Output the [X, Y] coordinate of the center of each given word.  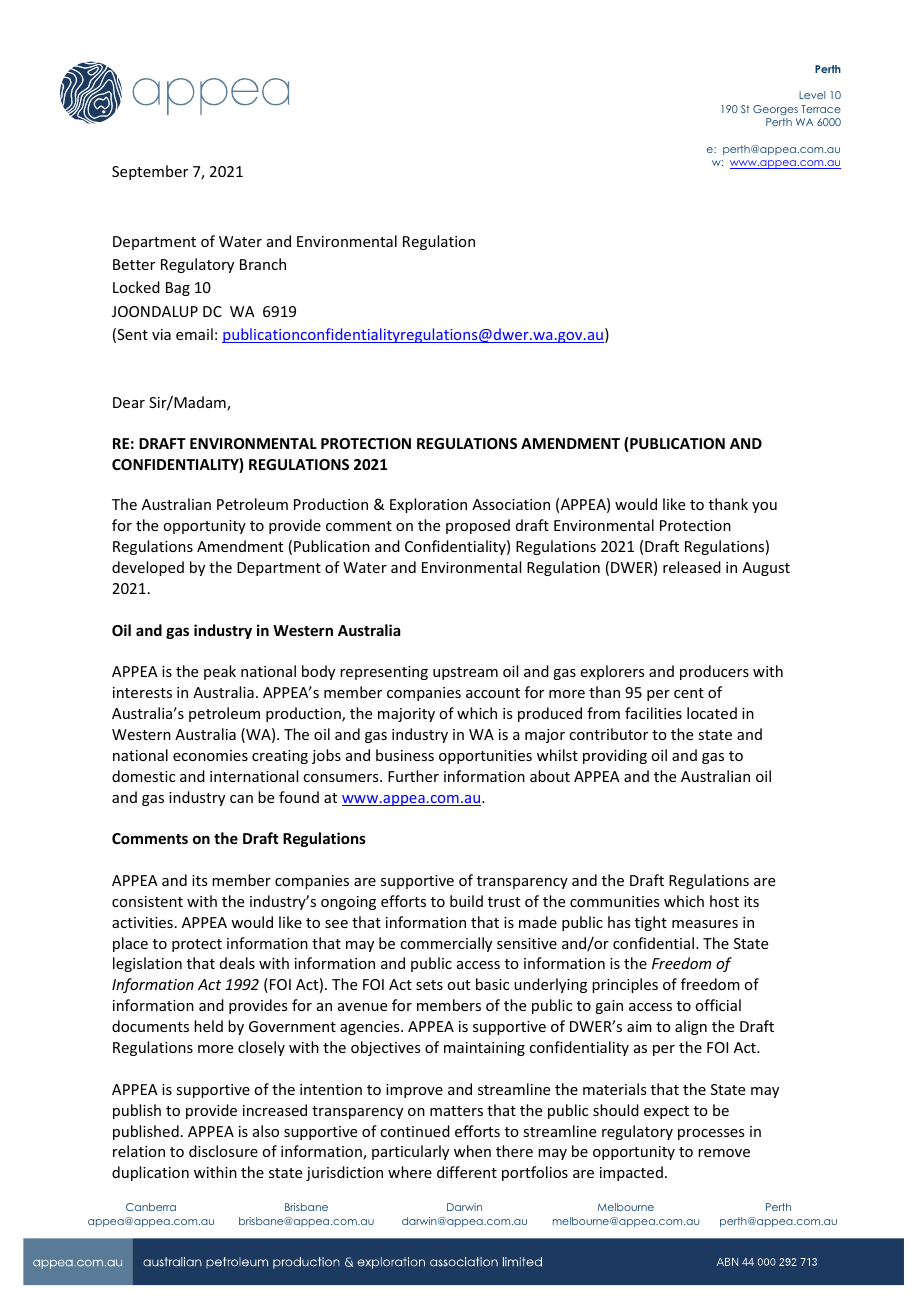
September [150, 172]
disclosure [223, 1151]
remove [724, 1153]
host [724, 901]
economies [210, 755]
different [467, 1172]
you [764, 507]
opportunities [485, 757]
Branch [263, 264]
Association [511, 504]
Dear [129, 402]
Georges [775, 110]
